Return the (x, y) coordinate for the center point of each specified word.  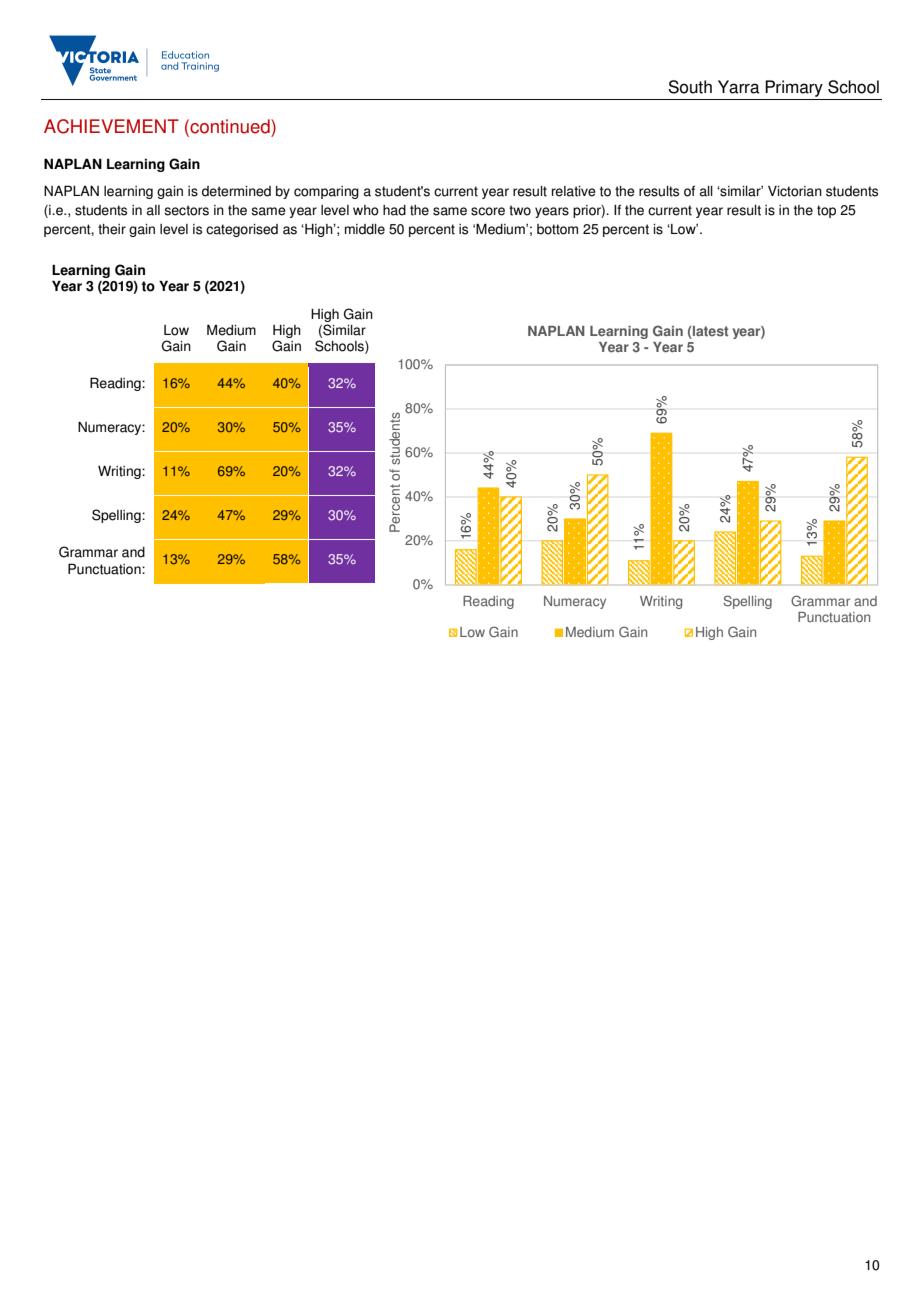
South (690, 87)
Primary (794, 88)
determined (236, 191)
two (520, 210)
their (112, 229)
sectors (186, 210)
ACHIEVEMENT (111, 126)
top (826, 211)
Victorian (795, 191)
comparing (326, 192)
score (488, 211)
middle (365, 229)
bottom (557, 229)
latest (709, 331)
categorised (242, 230)
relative (574, 191)
